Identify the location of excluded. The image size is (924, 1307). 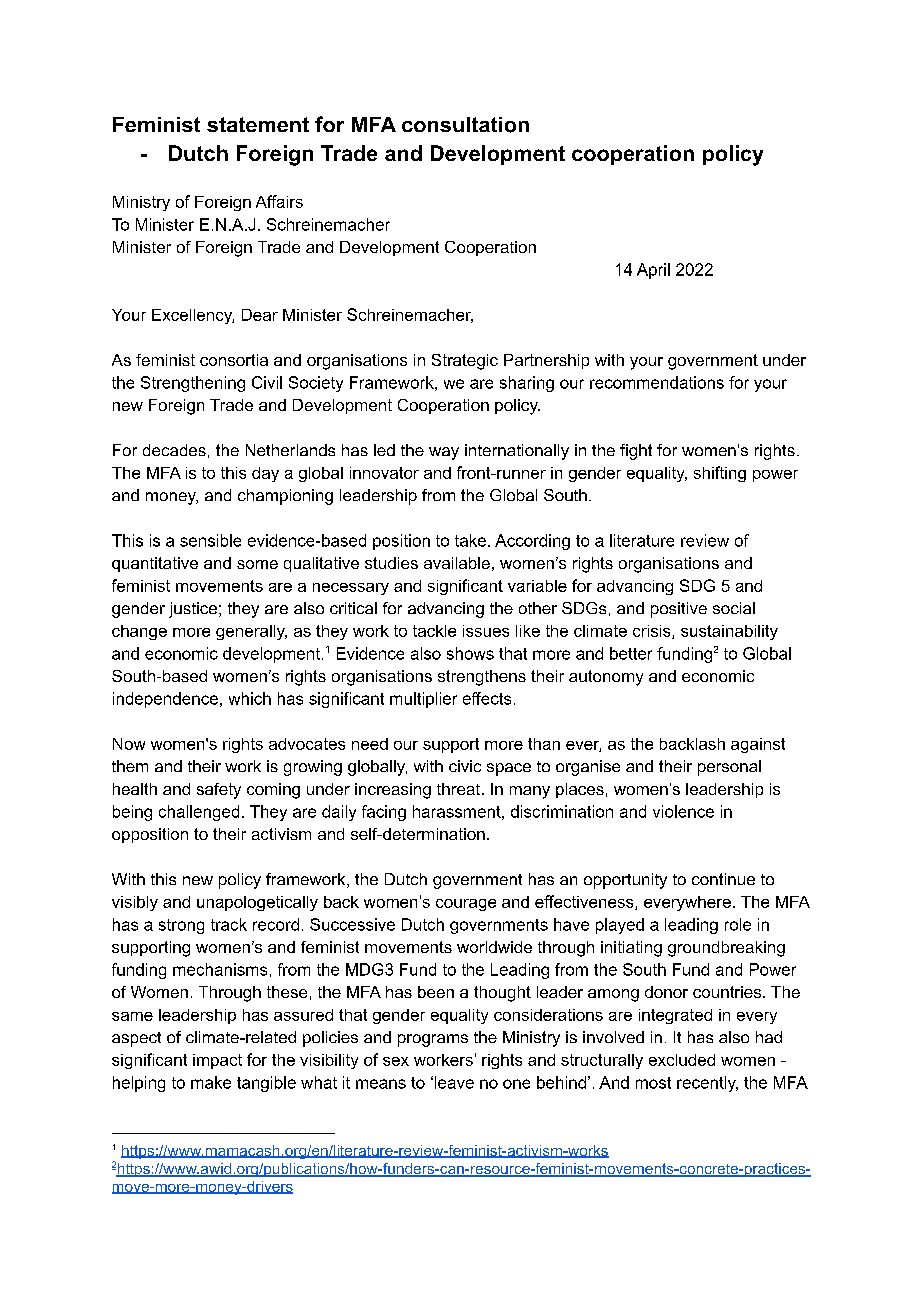
(682, 1060).
